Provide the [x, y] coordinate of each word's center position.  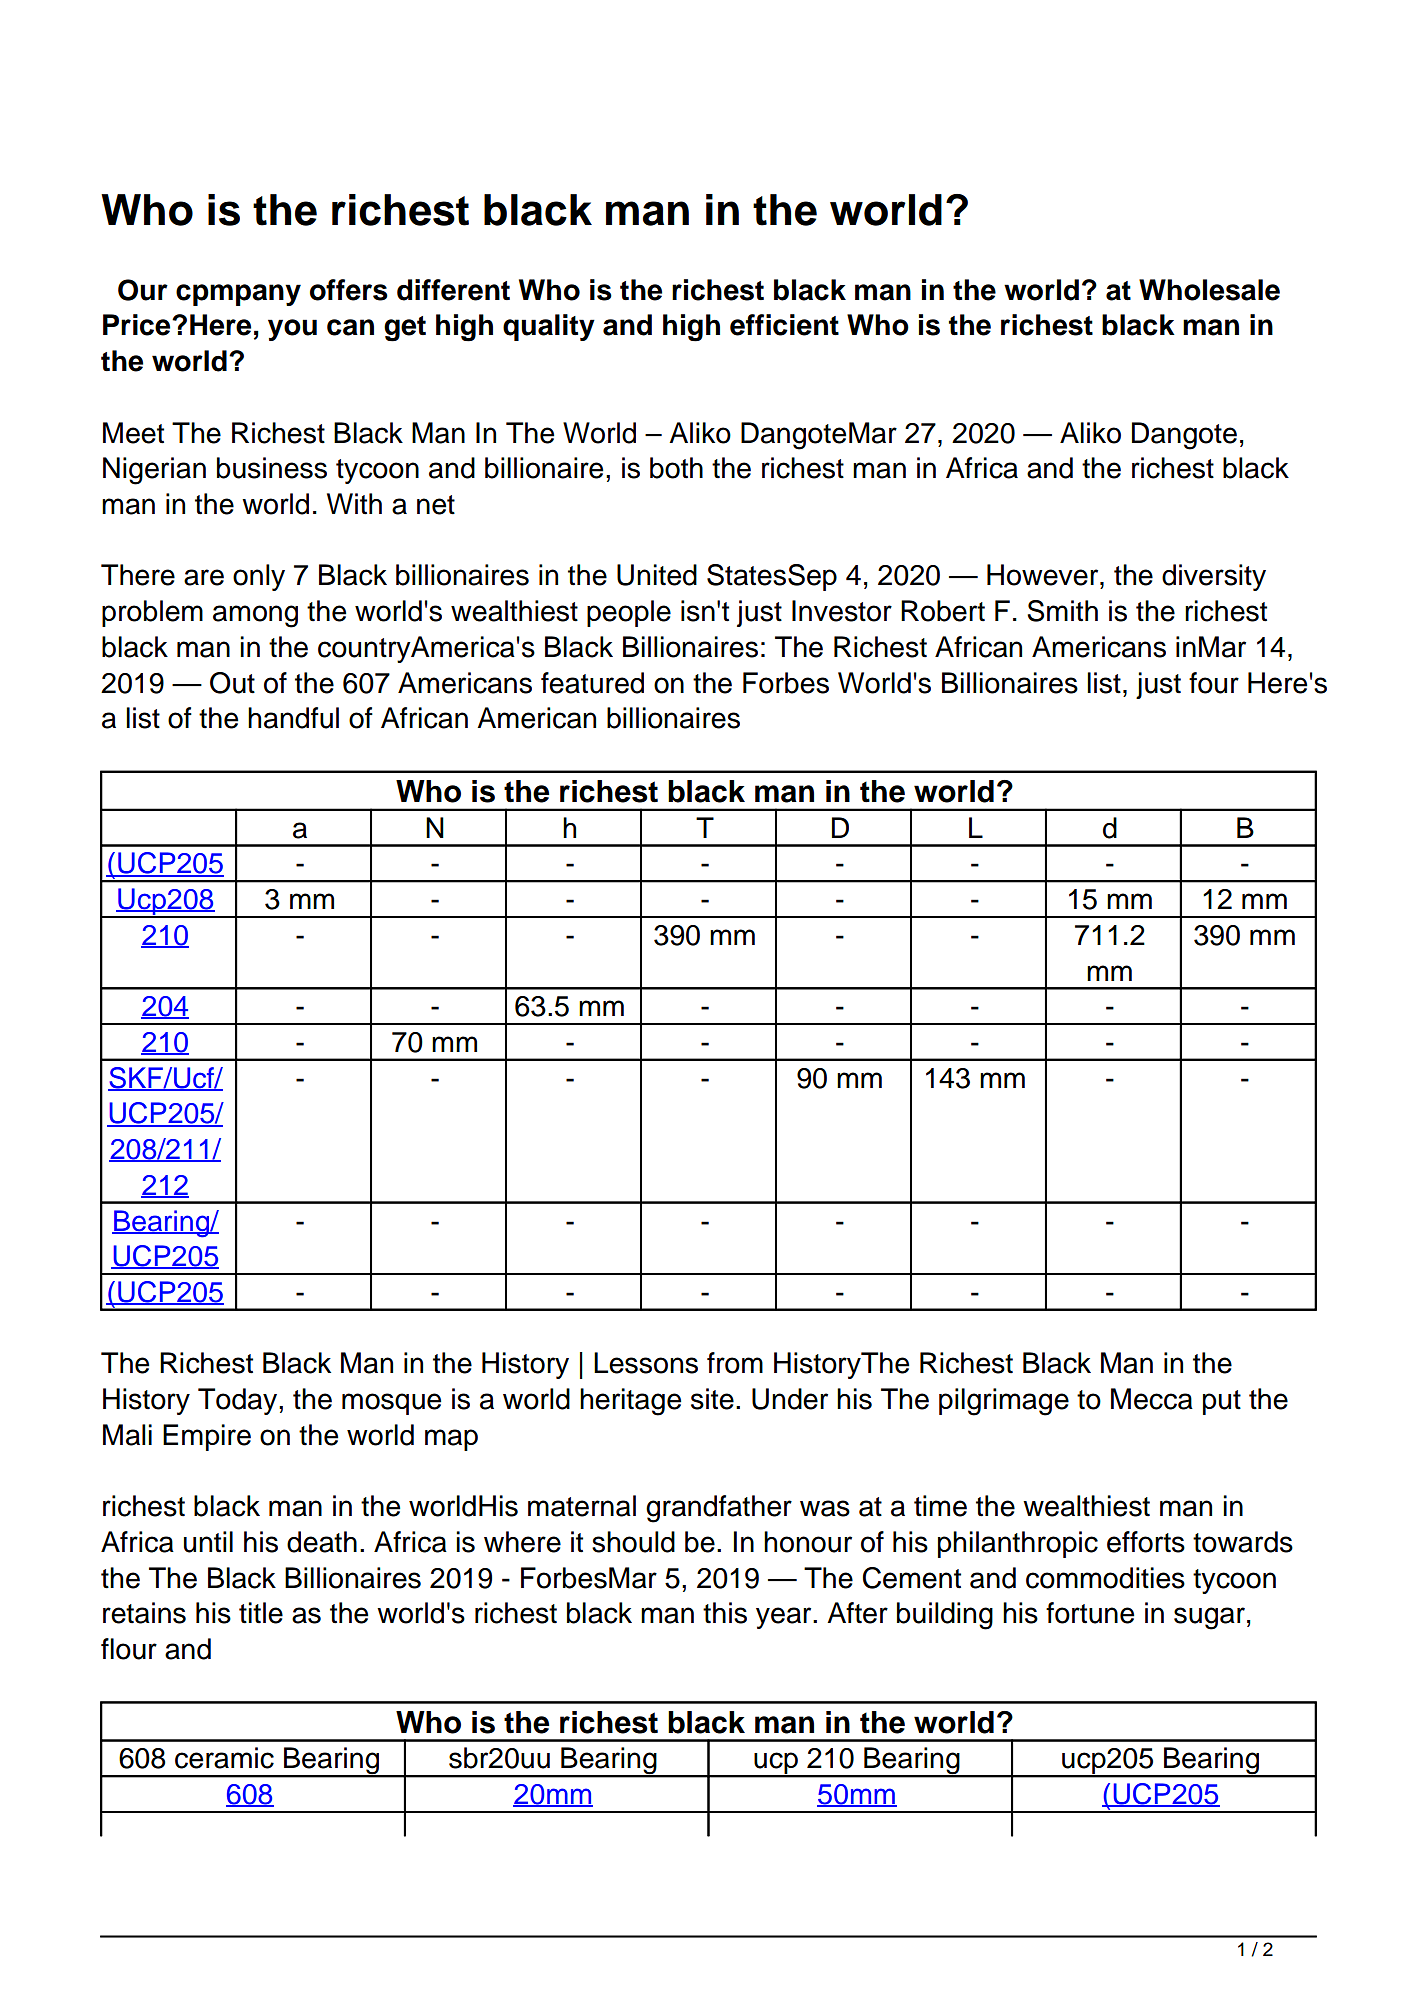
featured [592, 683]
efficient [784, 325]
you [292, 330]
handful [293, 718]
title [261, 1613]
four [1214, 683]
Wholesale [1209, 290]
